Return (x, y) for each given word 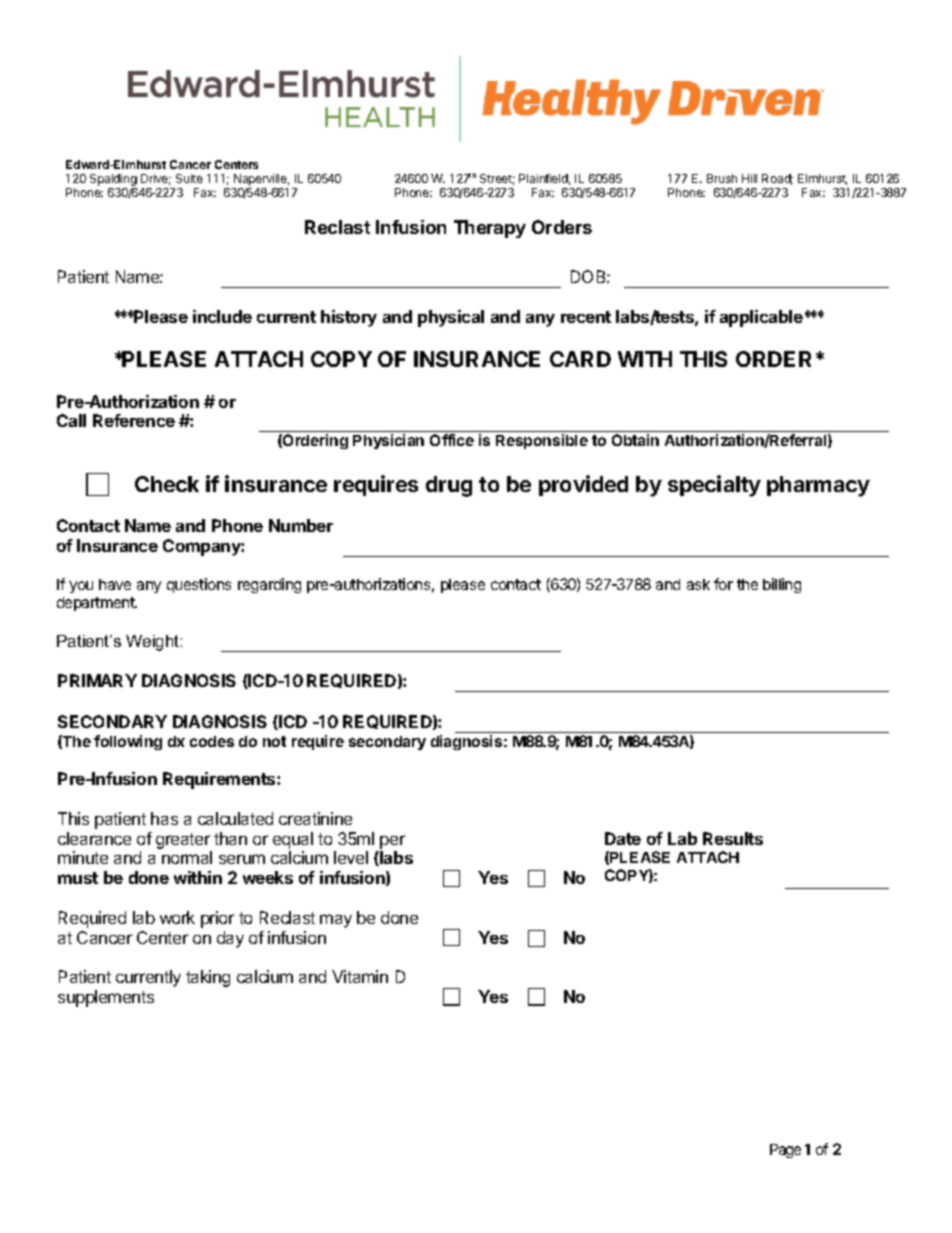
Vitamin (360, 976)
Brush (722, 178)
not (274, 741)
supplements (106, 998)
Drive (156, 179)
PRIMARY (97, 680)
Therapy (490, 229)
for (723, 584)
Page (785, 1151)
